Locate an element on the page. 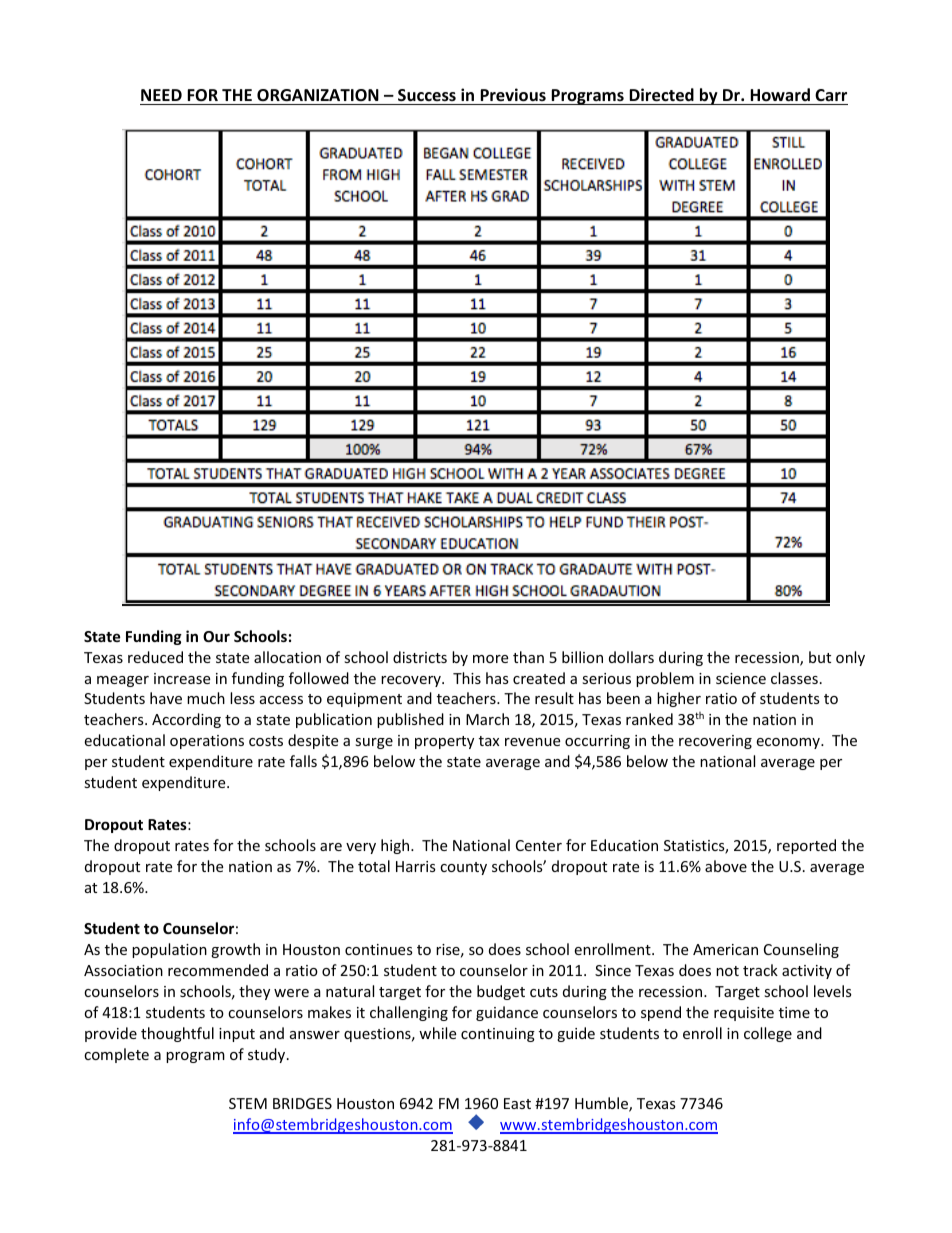  tax is located at coordinates (489, 741).
